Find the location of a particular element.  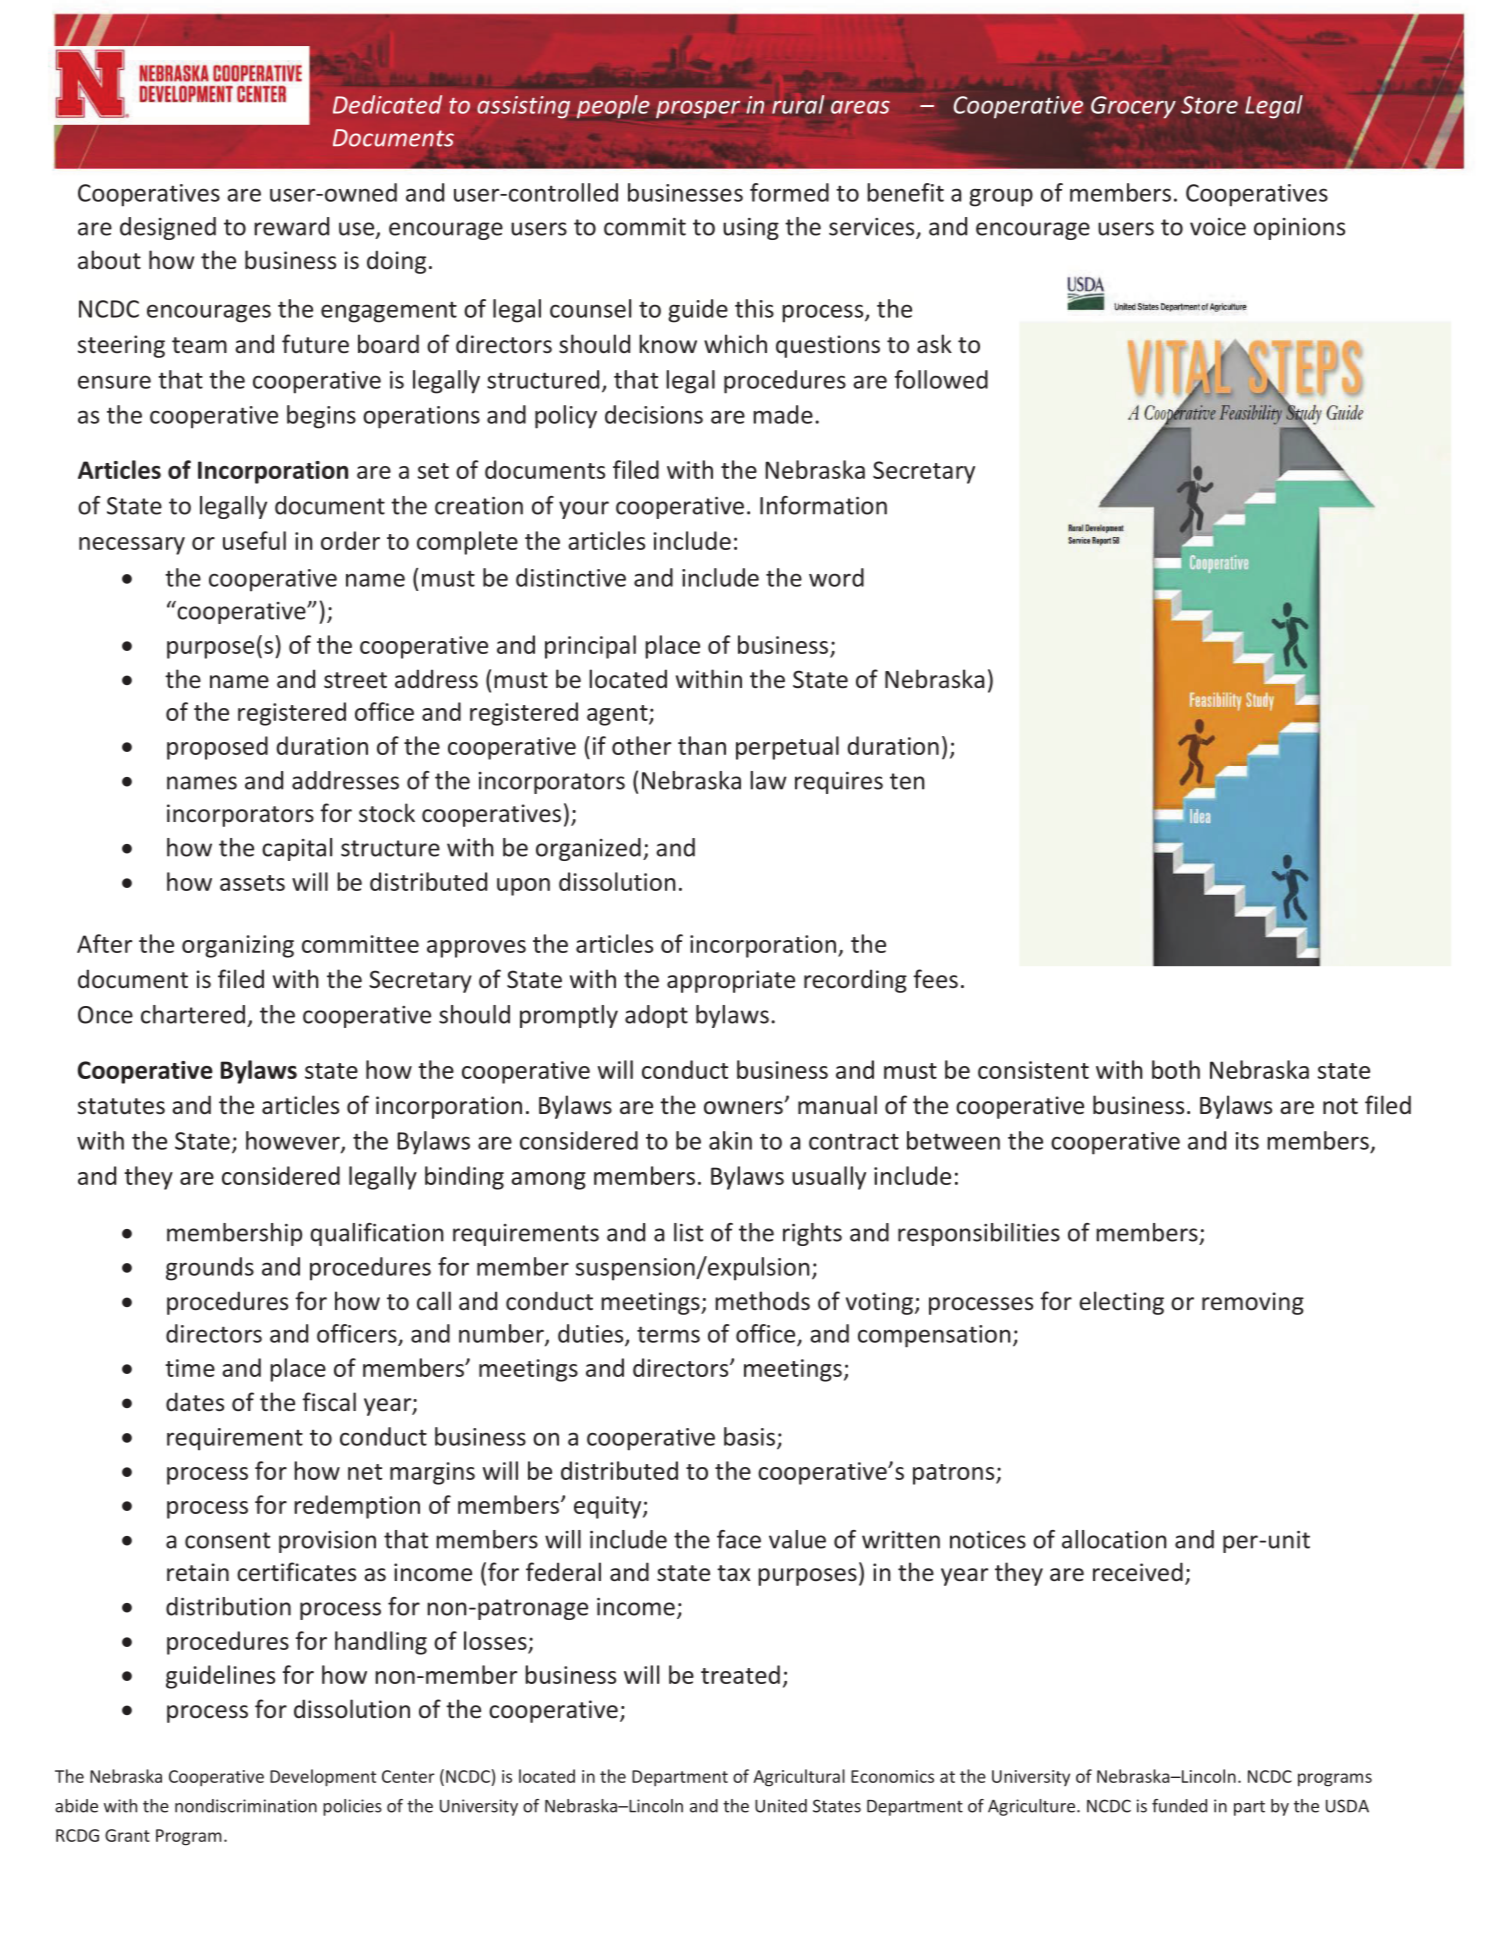

funded is located at coordinates (1179, 1806).
